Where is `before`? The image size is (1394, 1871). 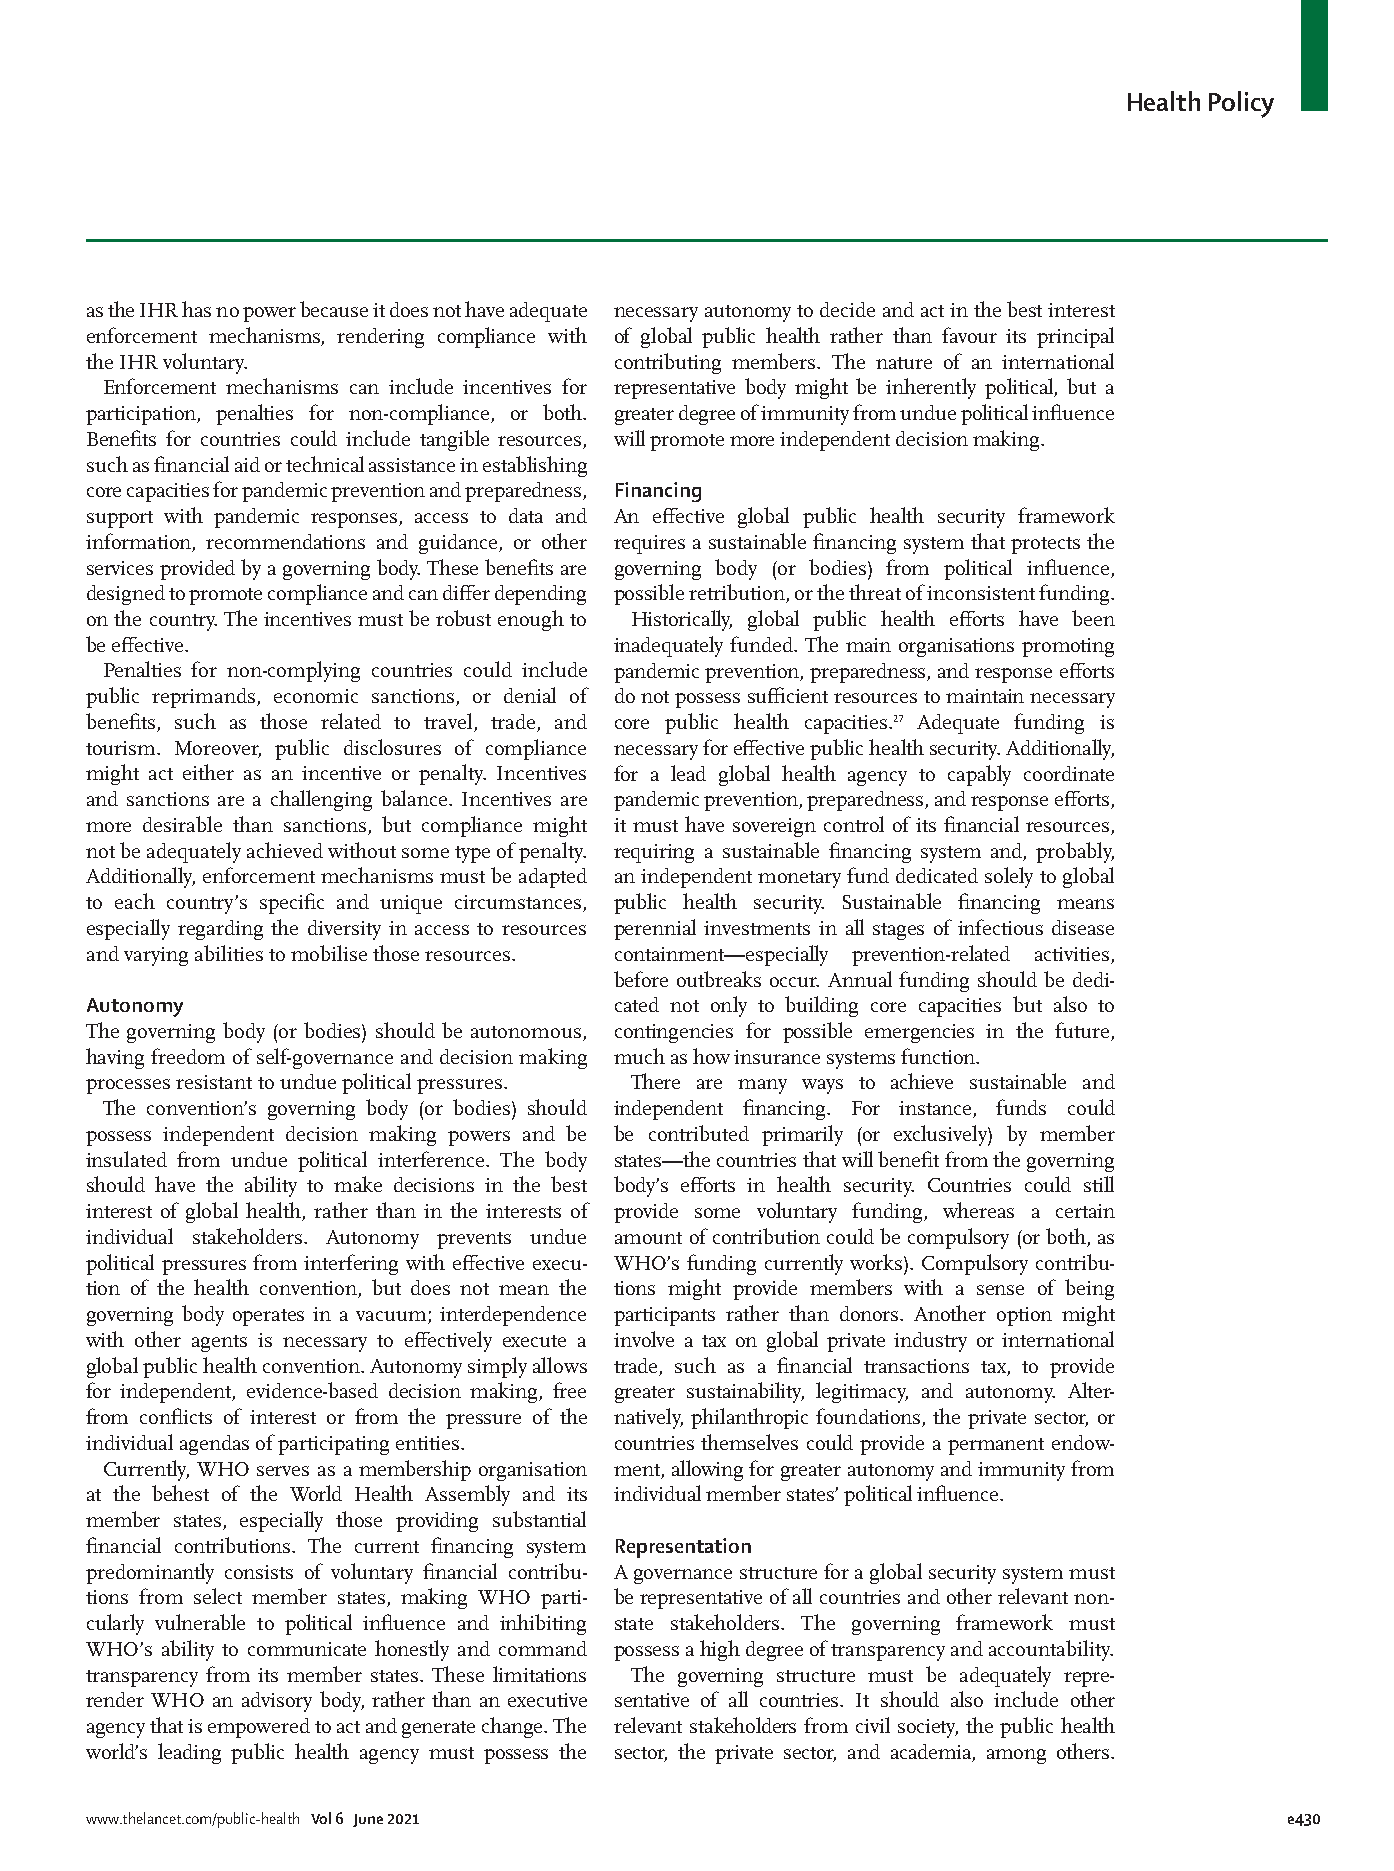 before is located at coordinates (641, 979).
